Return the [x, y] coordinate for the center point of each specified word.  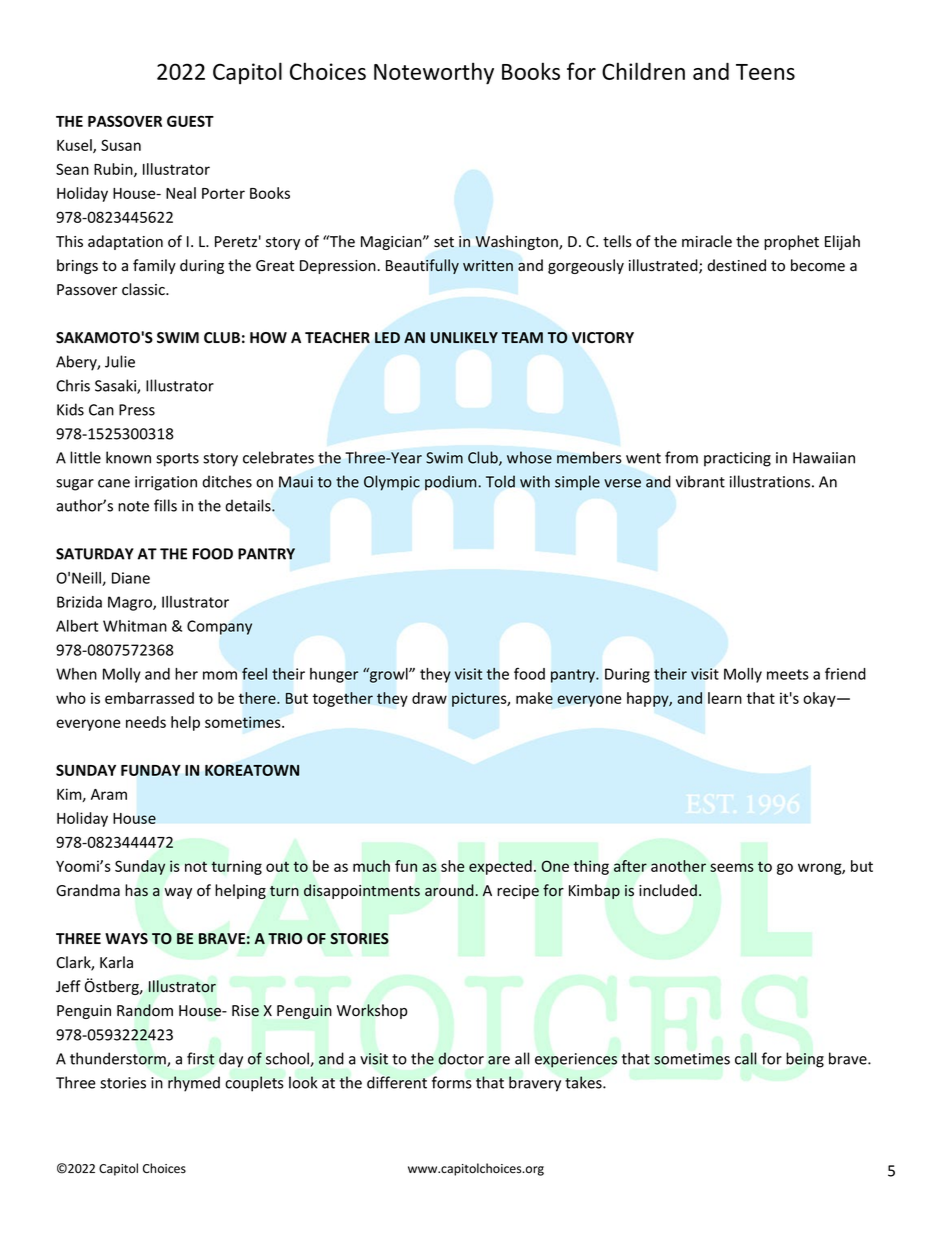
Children [643, 71]
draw [429, 698]
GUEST [190, 121]
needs [146, 722]
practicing [737, 459]
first [201, 1058]
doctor [461, 1058]
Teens [765, 72]
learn [725, 698]
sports [177, 460]
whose [529, 457]
